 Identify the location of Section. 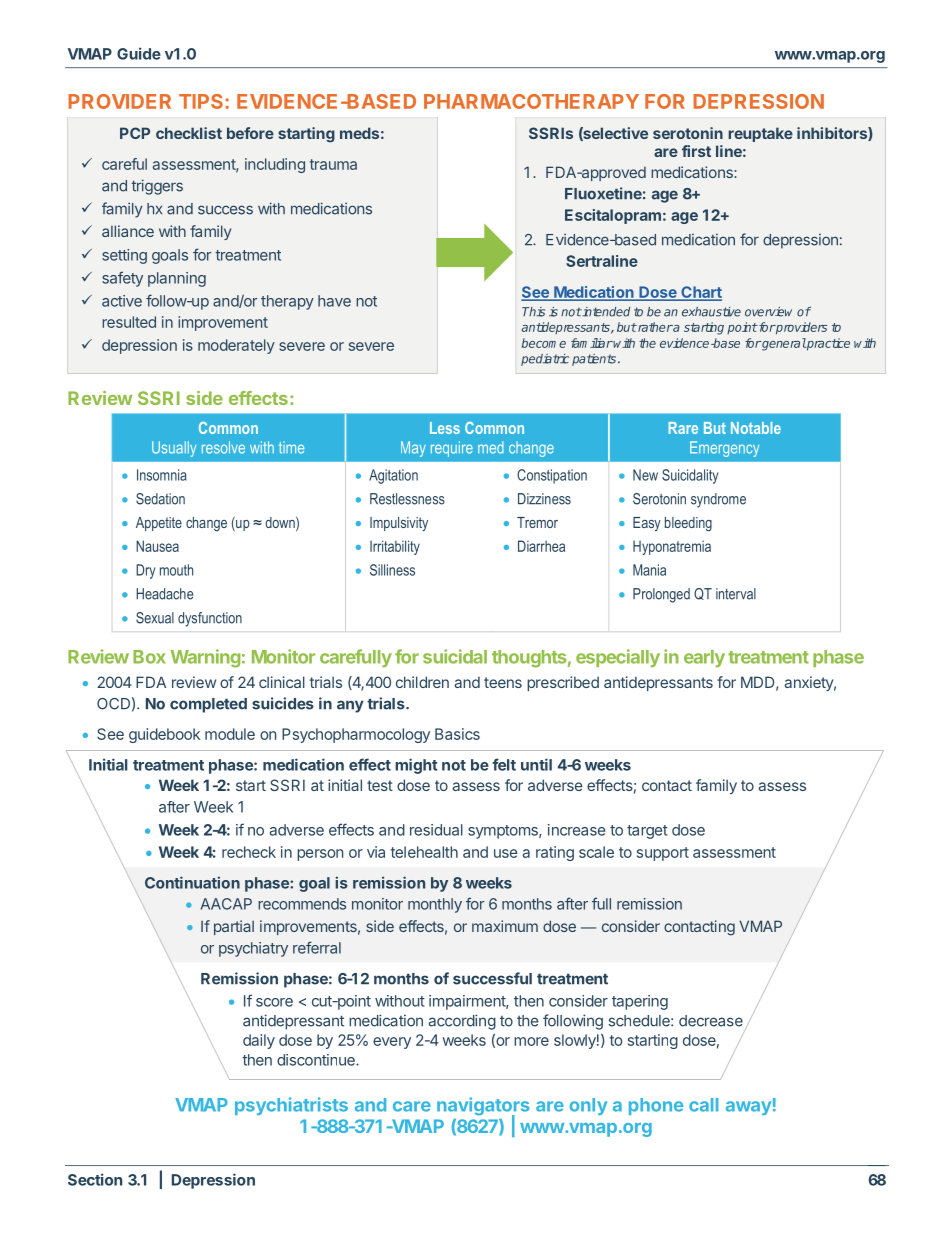
(95, 1179).
